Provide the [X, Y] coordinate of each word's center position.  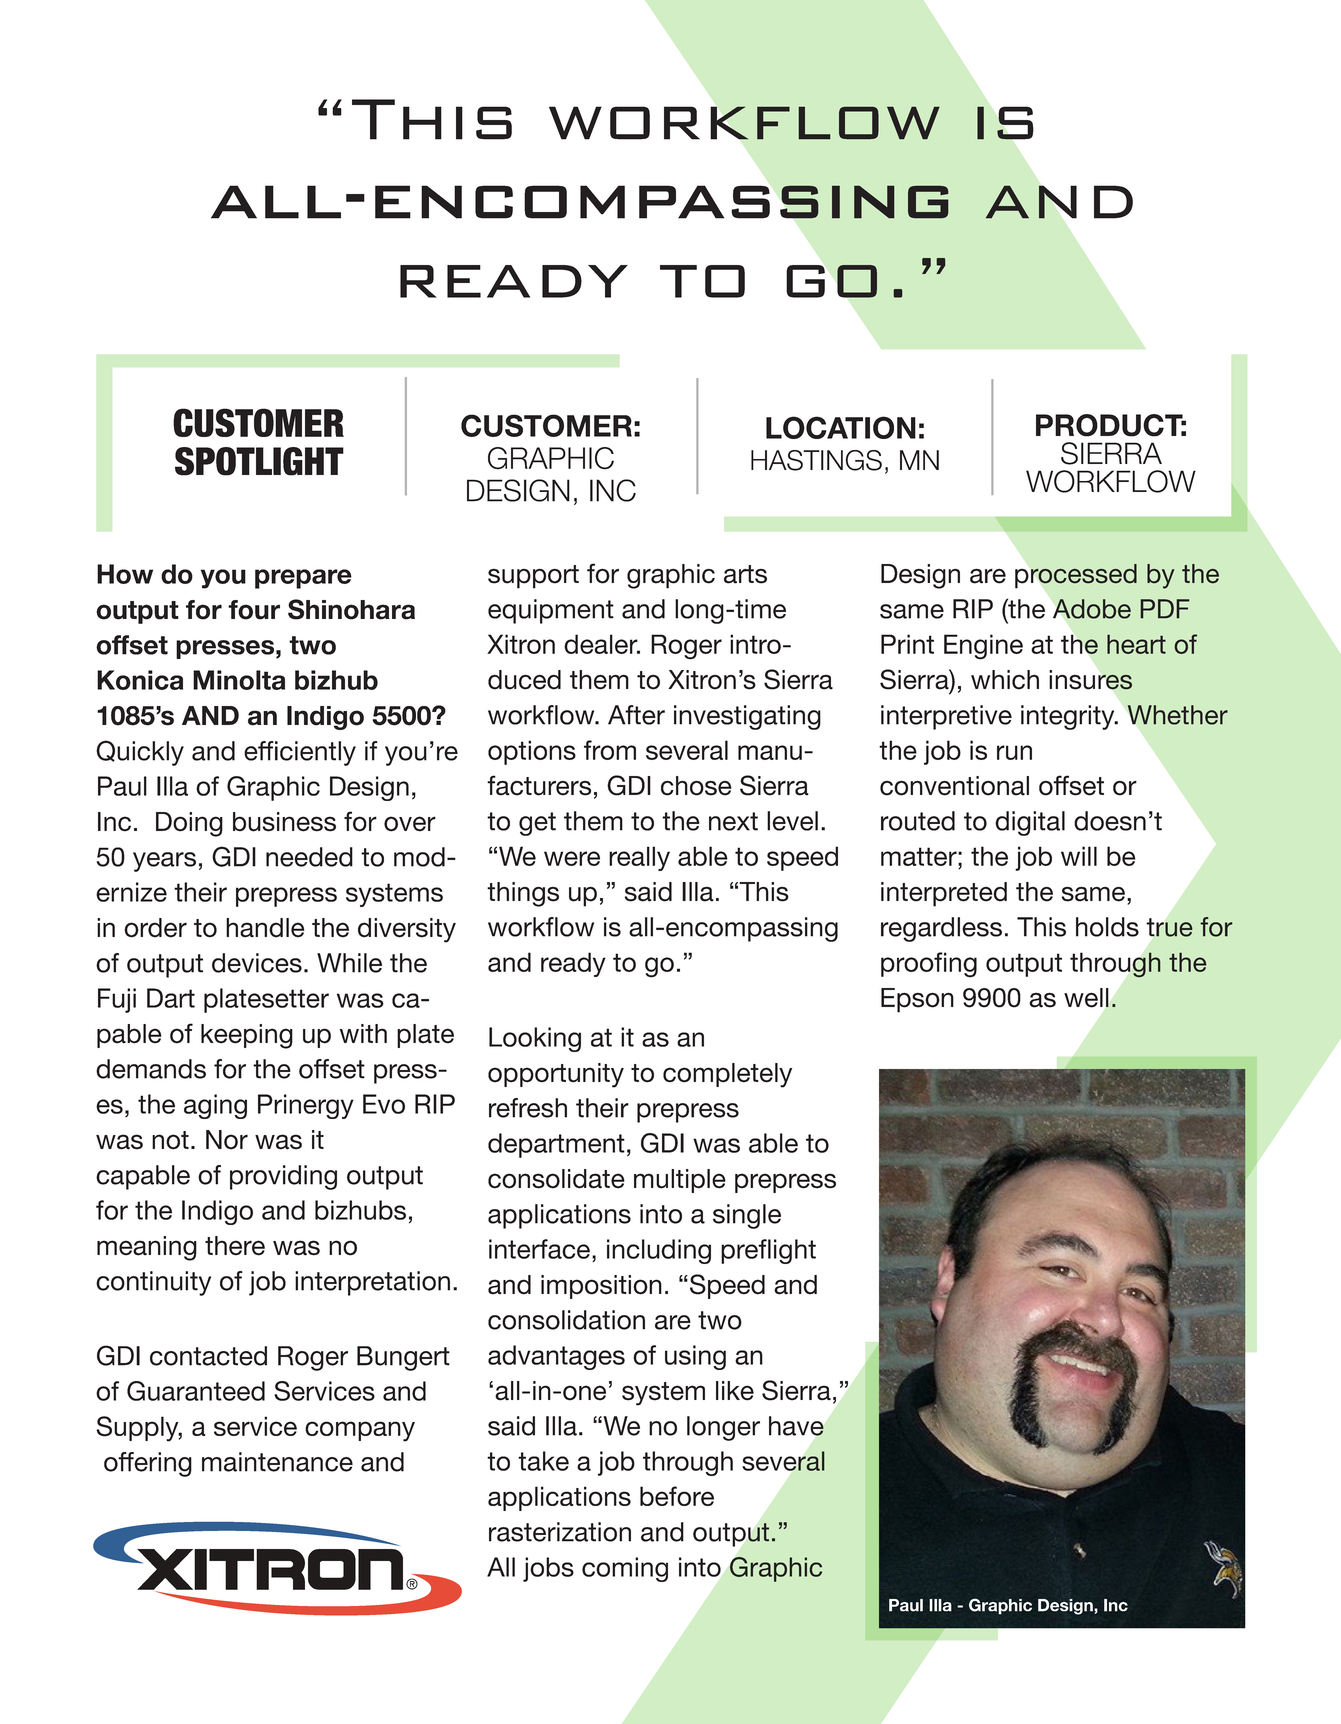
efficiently [300, 753]
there [235, 1246]
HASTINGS [816, 460]
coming [625, 1569]
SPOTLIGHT [259, 461]
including [659, 1251]
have [796, 1426]
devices [257, 963]
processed [1076, 576]
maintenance [277, 1462]
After [636, 715]
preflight [768, 1251]
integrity [1069, 717]
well [1086, 998]
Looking [535, 1039]
